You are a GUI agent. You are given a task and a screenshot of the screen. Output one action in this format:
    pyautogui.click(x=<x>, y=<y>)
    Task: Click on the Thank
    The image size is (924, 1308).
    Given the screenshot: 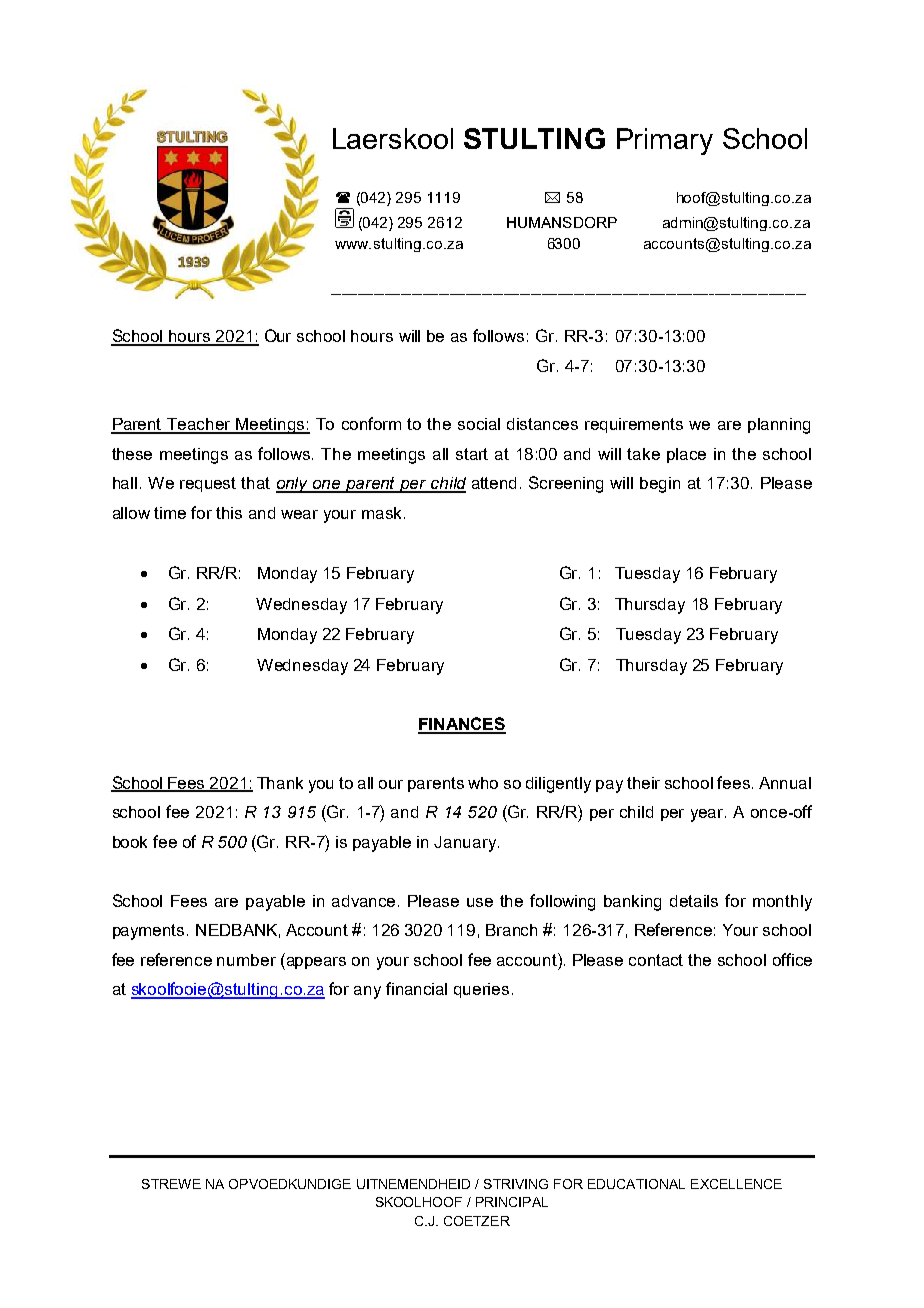 What is the action you would take?
    pyautogui.click(x=280, y=783)
